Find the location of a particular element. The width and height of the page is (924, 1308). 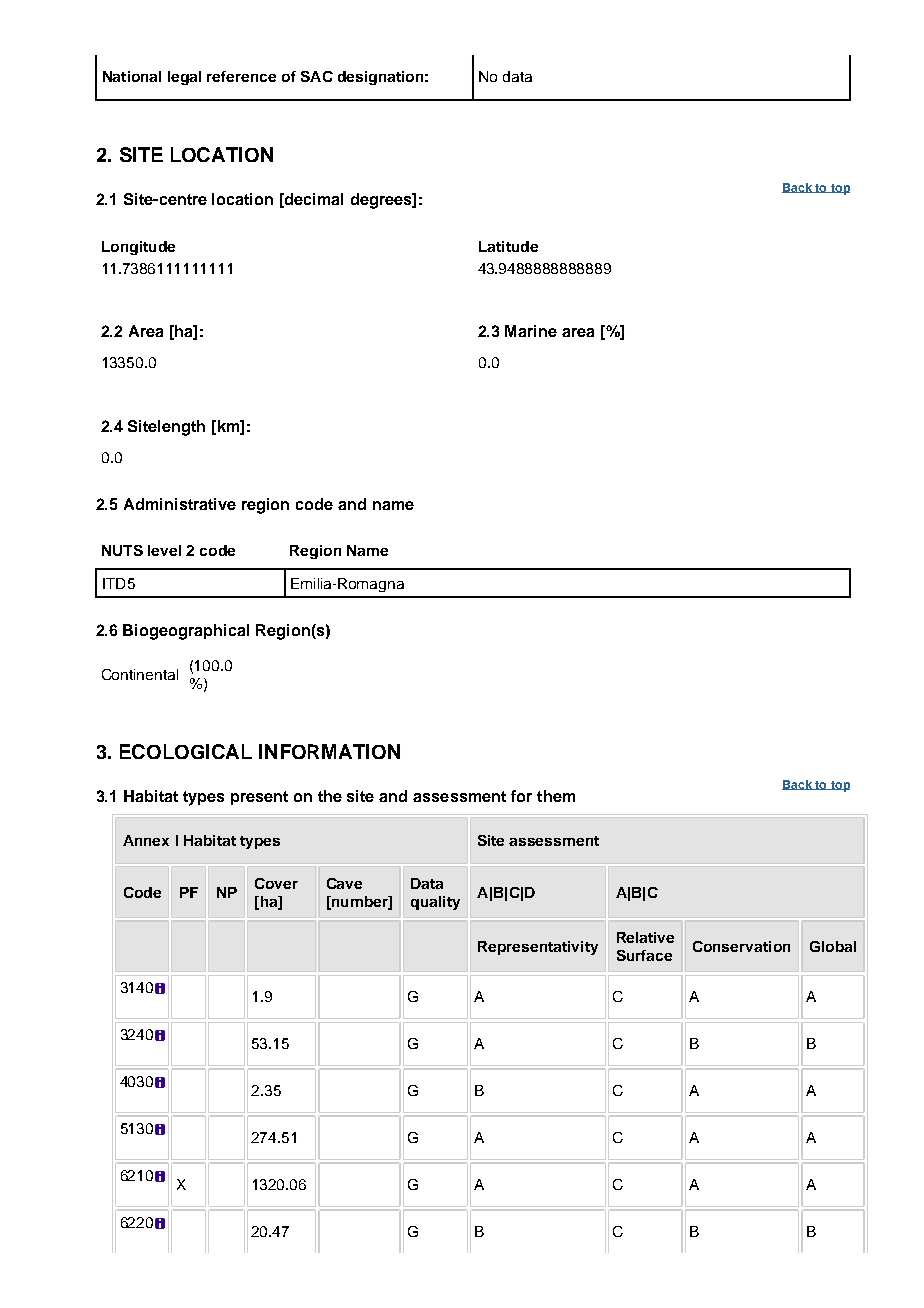

Marine is located at coordinates (531, 331).
